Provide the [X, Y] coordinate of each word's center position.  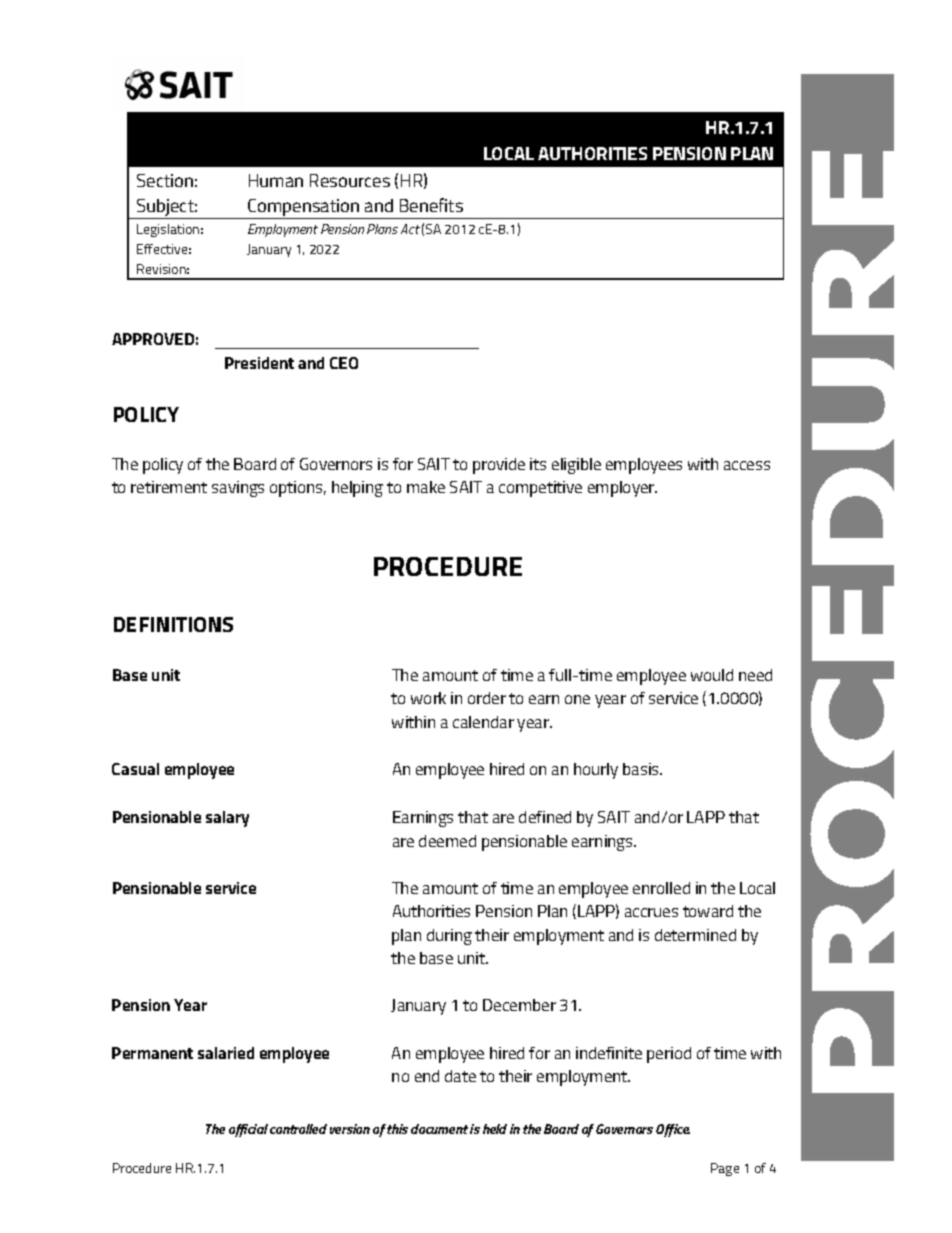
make [426, 487]
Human [276, 180]
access [747, 465]
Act [410, 229]
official [248, 1130]
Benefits [431, 205]
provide [499, 466]
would [712, 675]
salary [227, 819]
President [259, 363]
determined [695, 935]
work [428, 698]
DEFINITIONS [173, 624]
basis [642, 769]
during [449, 937]
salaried [226, 1053]
